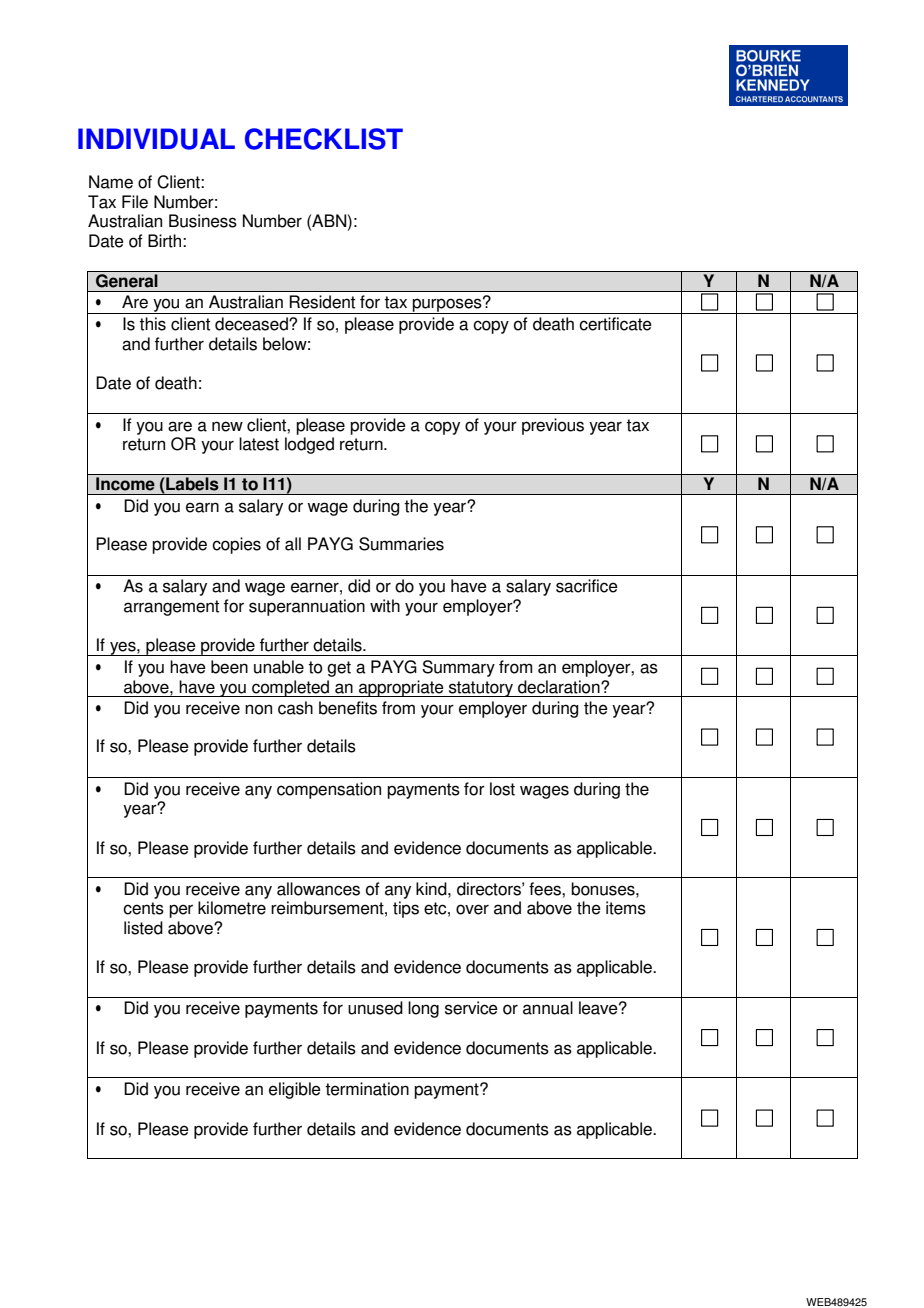  I want to click on new, so click(227, 426).
